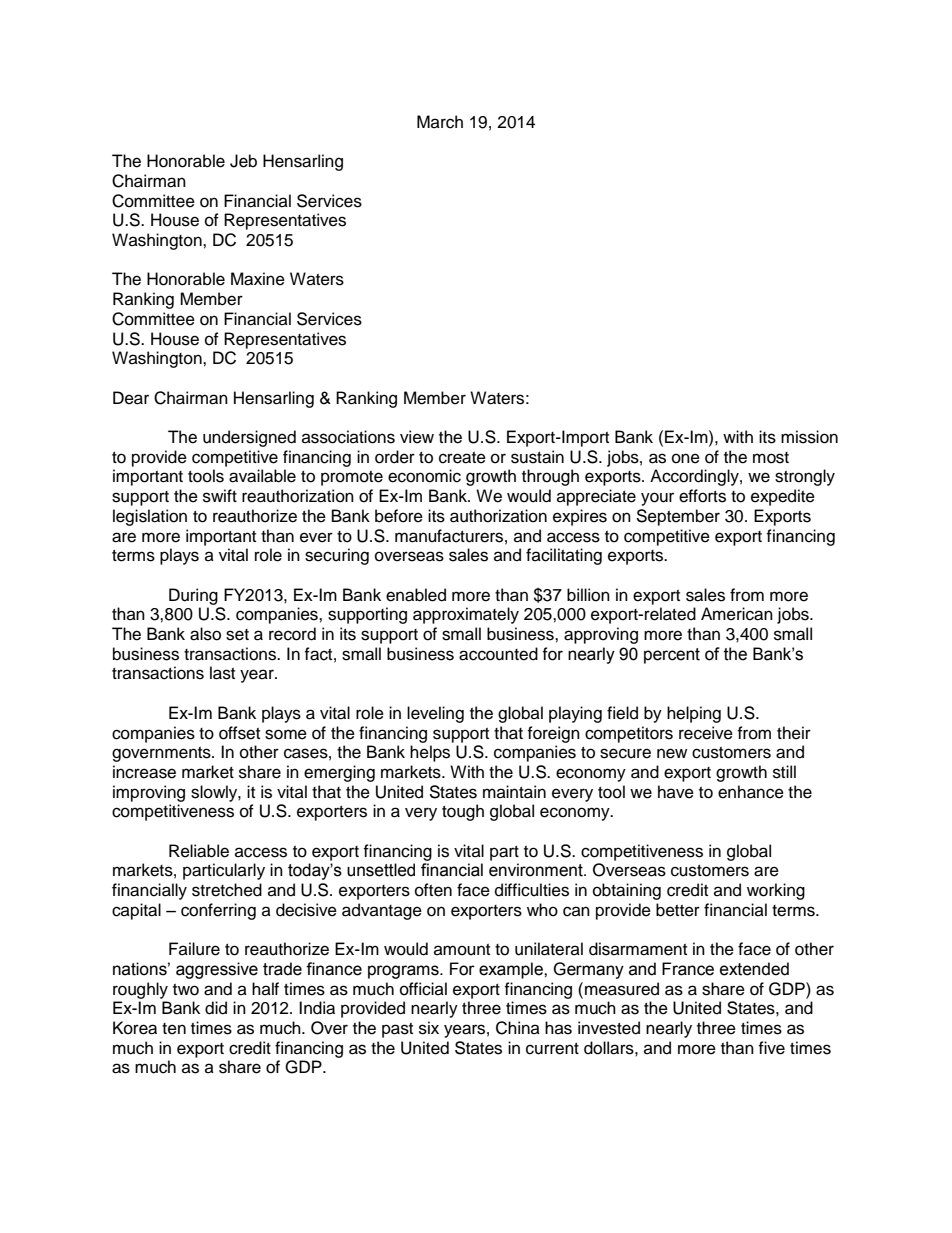 The height and width of the screenshot is (1233, 952). What do you see at coordinates (429, 1028) in the screenshot?
I see `six` at bounding box center [429, 1028].
